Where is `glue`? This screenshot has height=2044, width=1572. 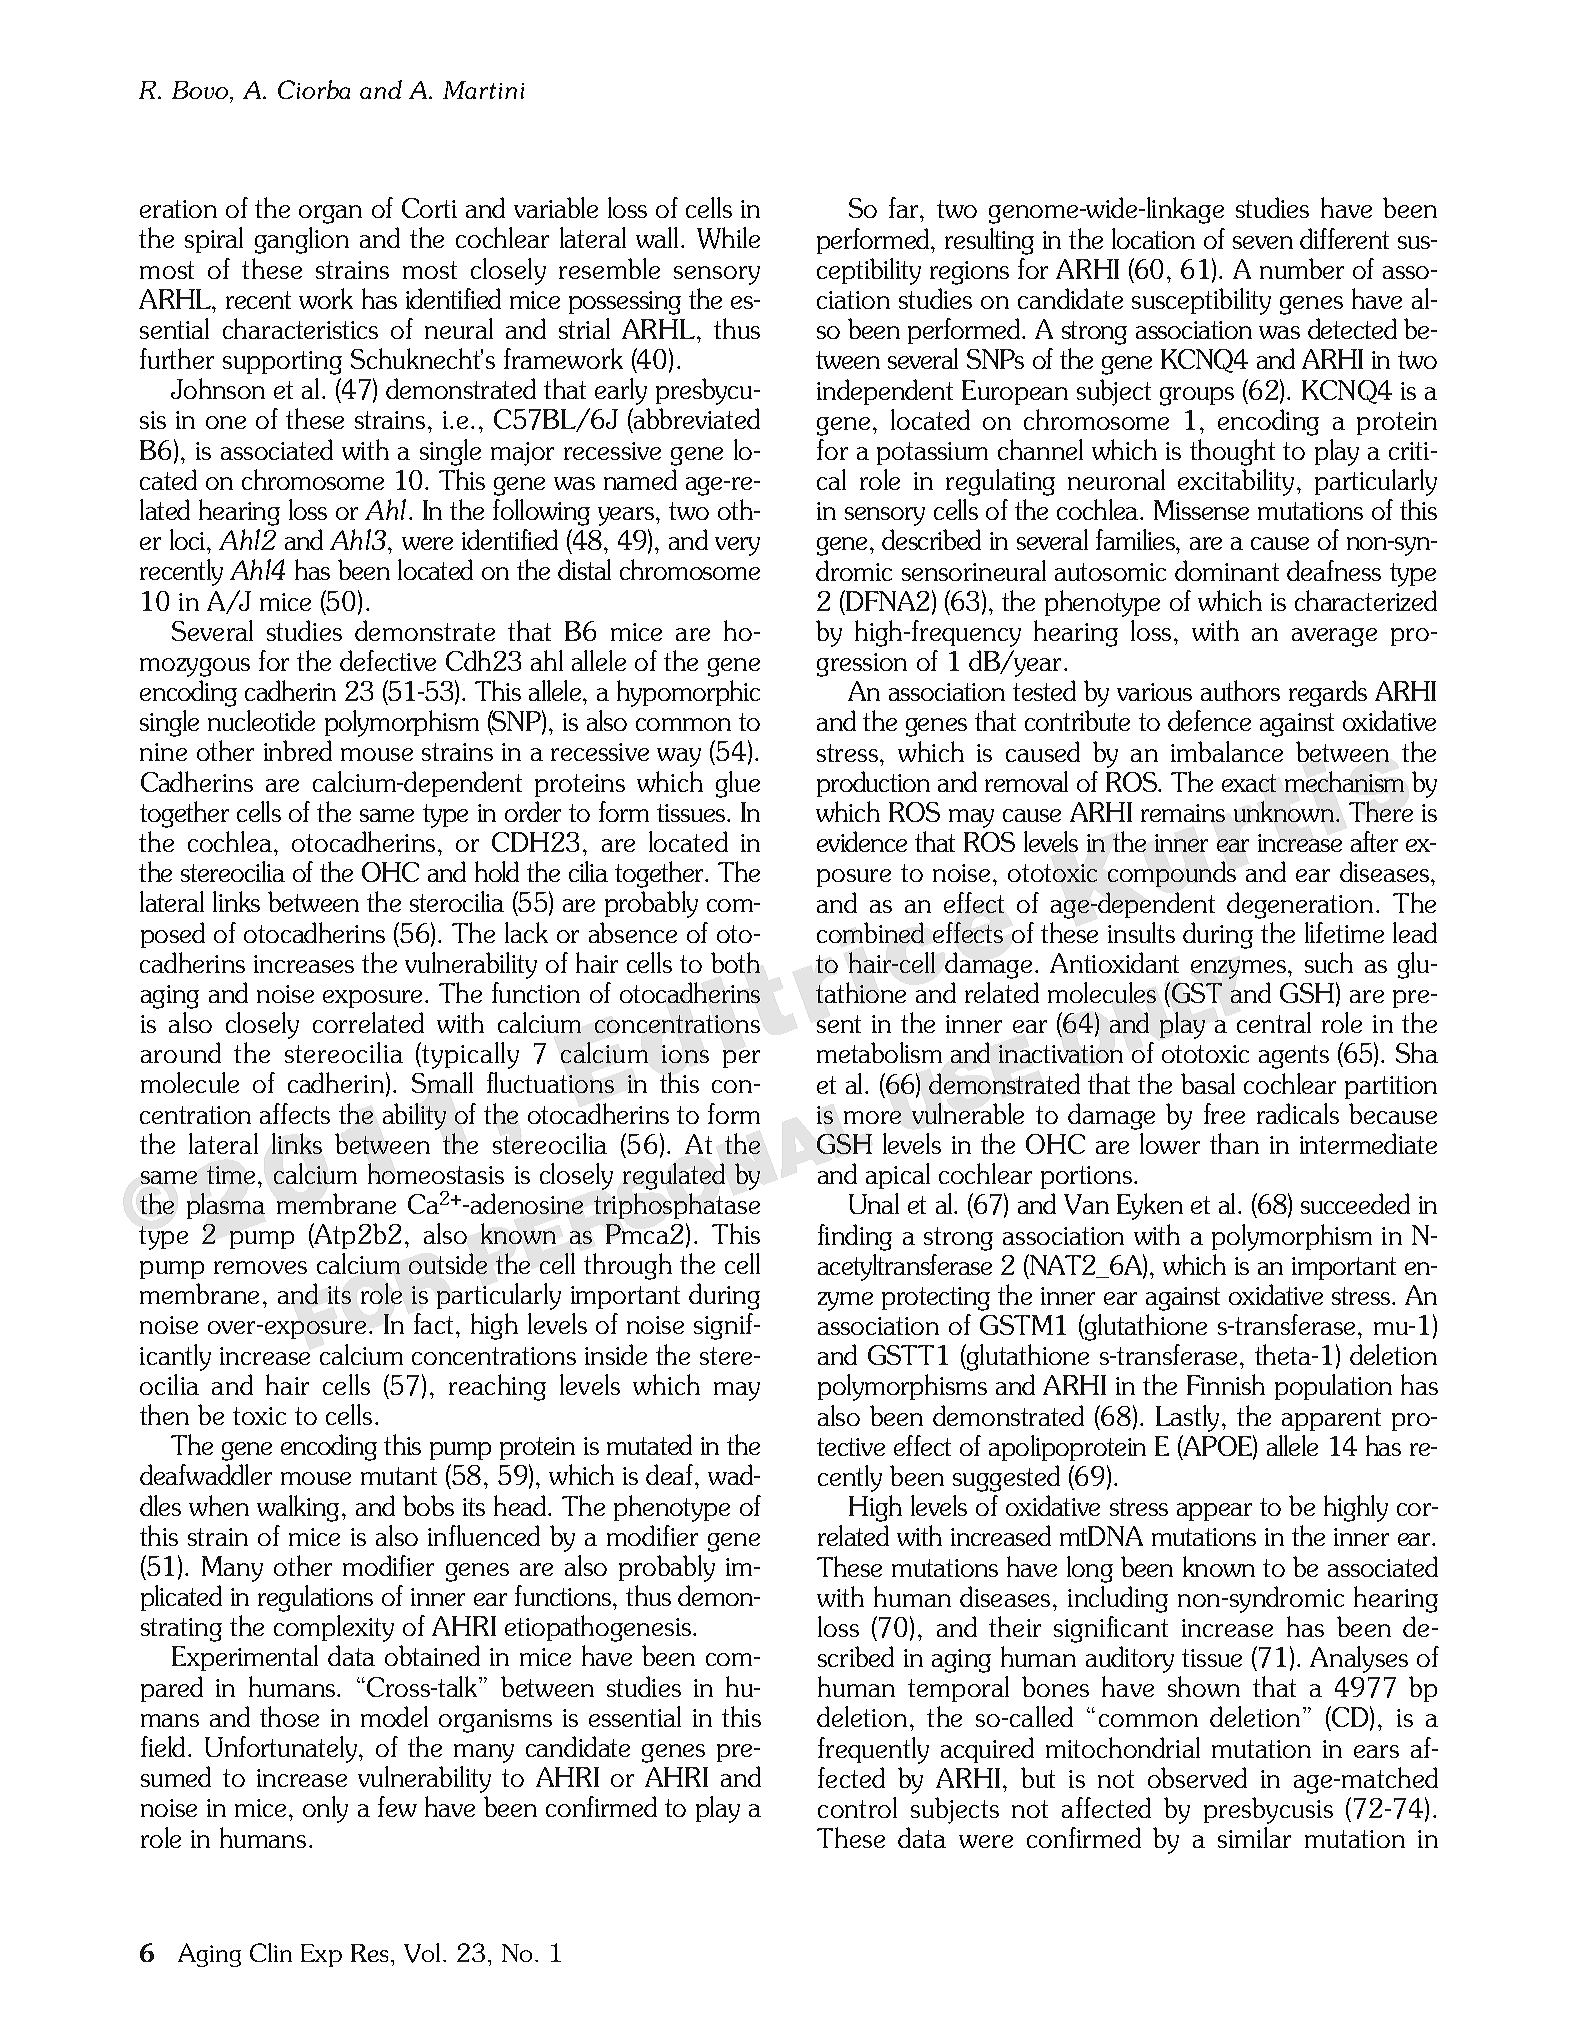
glue is located at coordinates (738, 784).
